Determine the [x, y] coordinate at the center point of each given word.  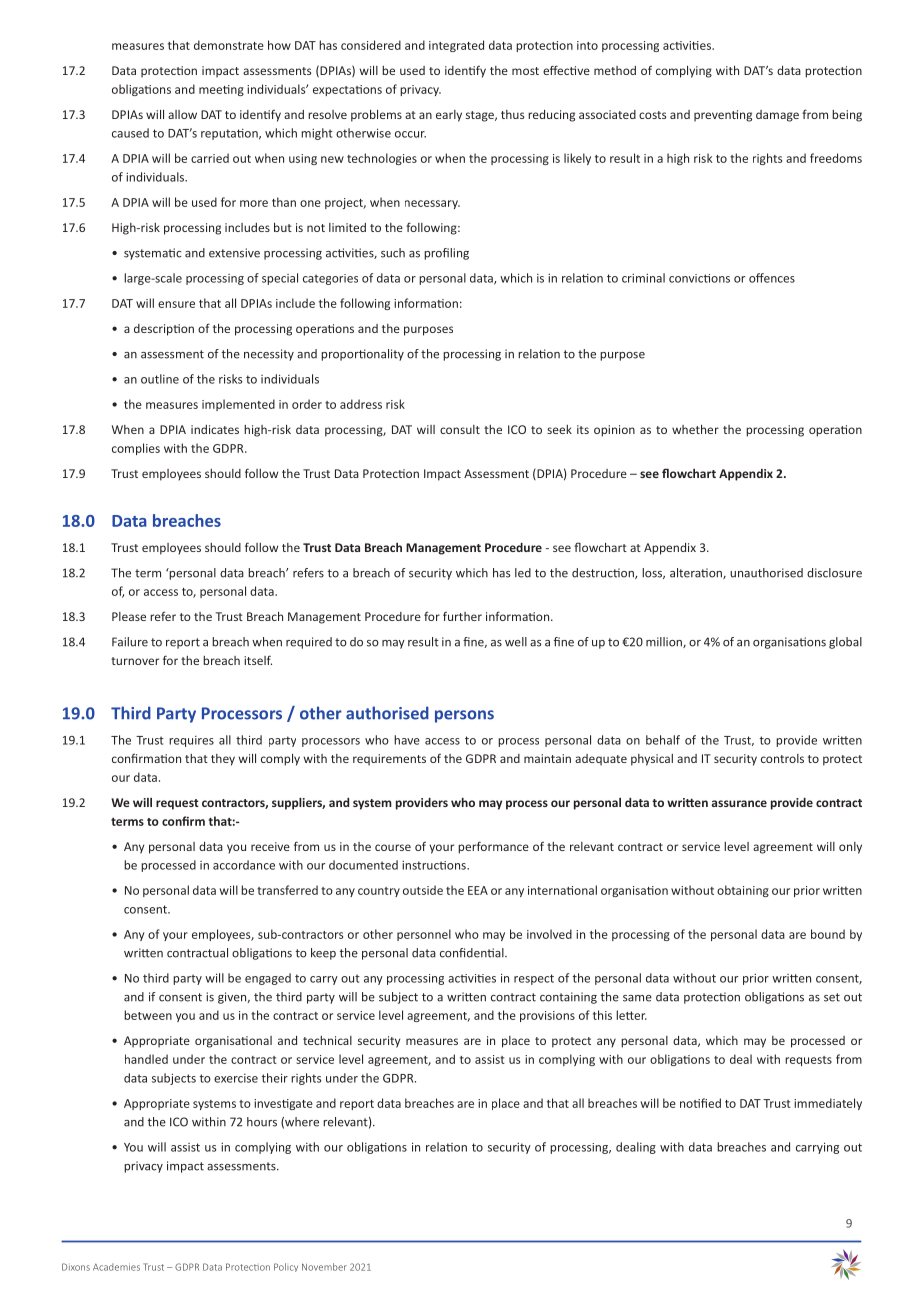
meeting [221, 90]
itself [258, 660]
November [324, 1267]
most [525, 71]
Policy [286, 1267]
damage [777, 116]
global [845, 643]
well [516, 642]
